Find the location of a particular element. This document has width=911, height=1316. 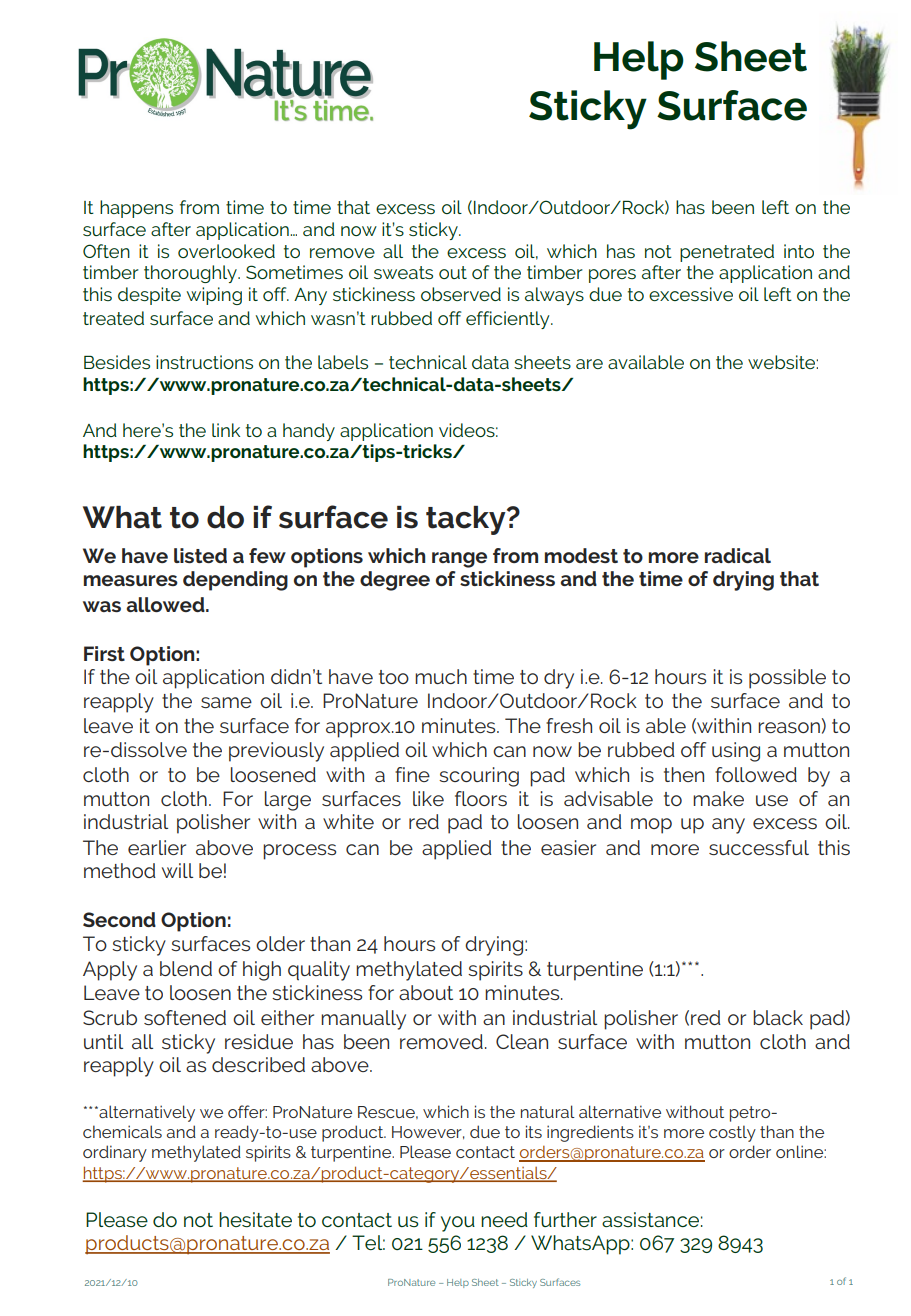

much is located at coordinates (441, 676).
